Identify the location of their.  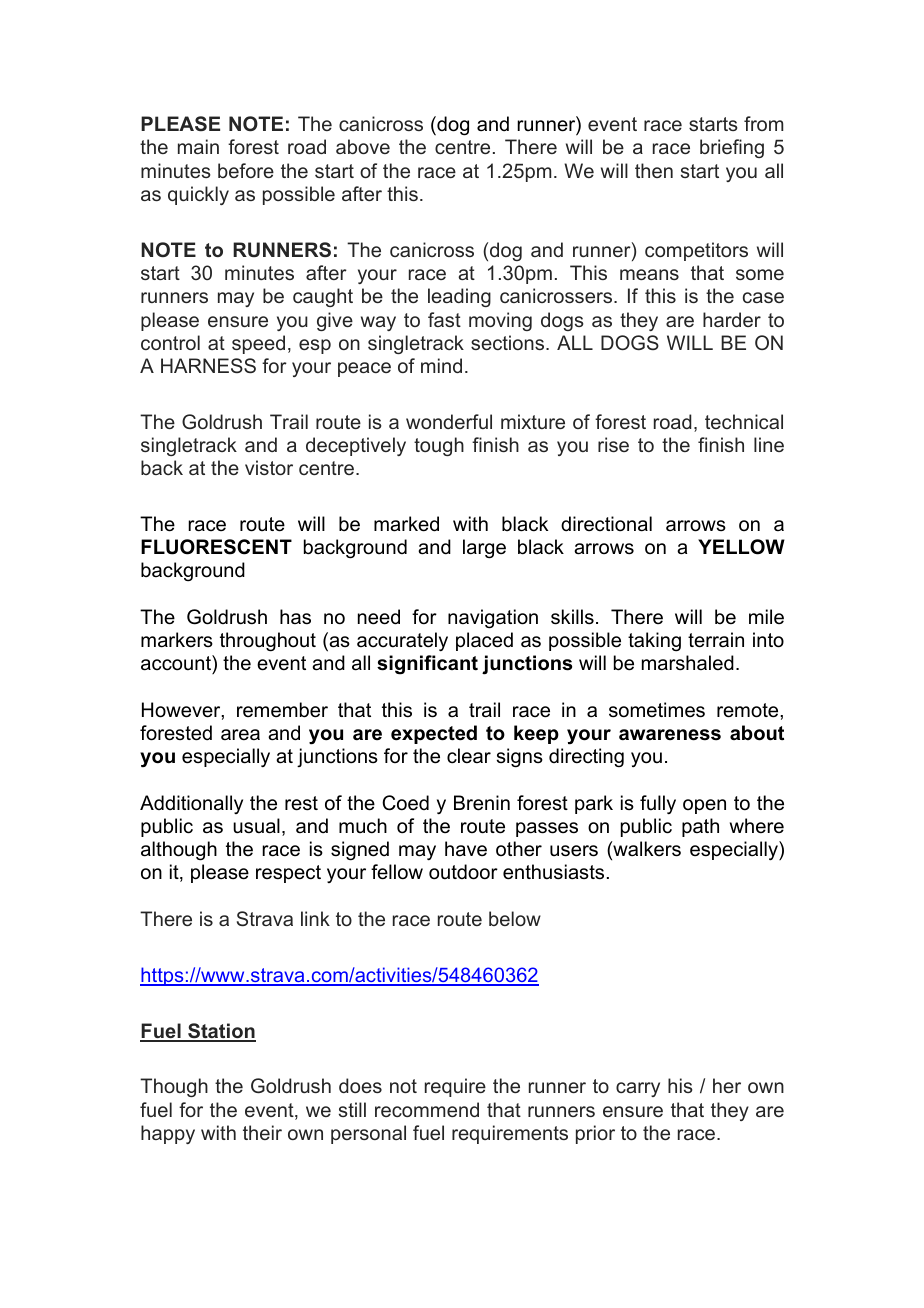
(262, 1132).
